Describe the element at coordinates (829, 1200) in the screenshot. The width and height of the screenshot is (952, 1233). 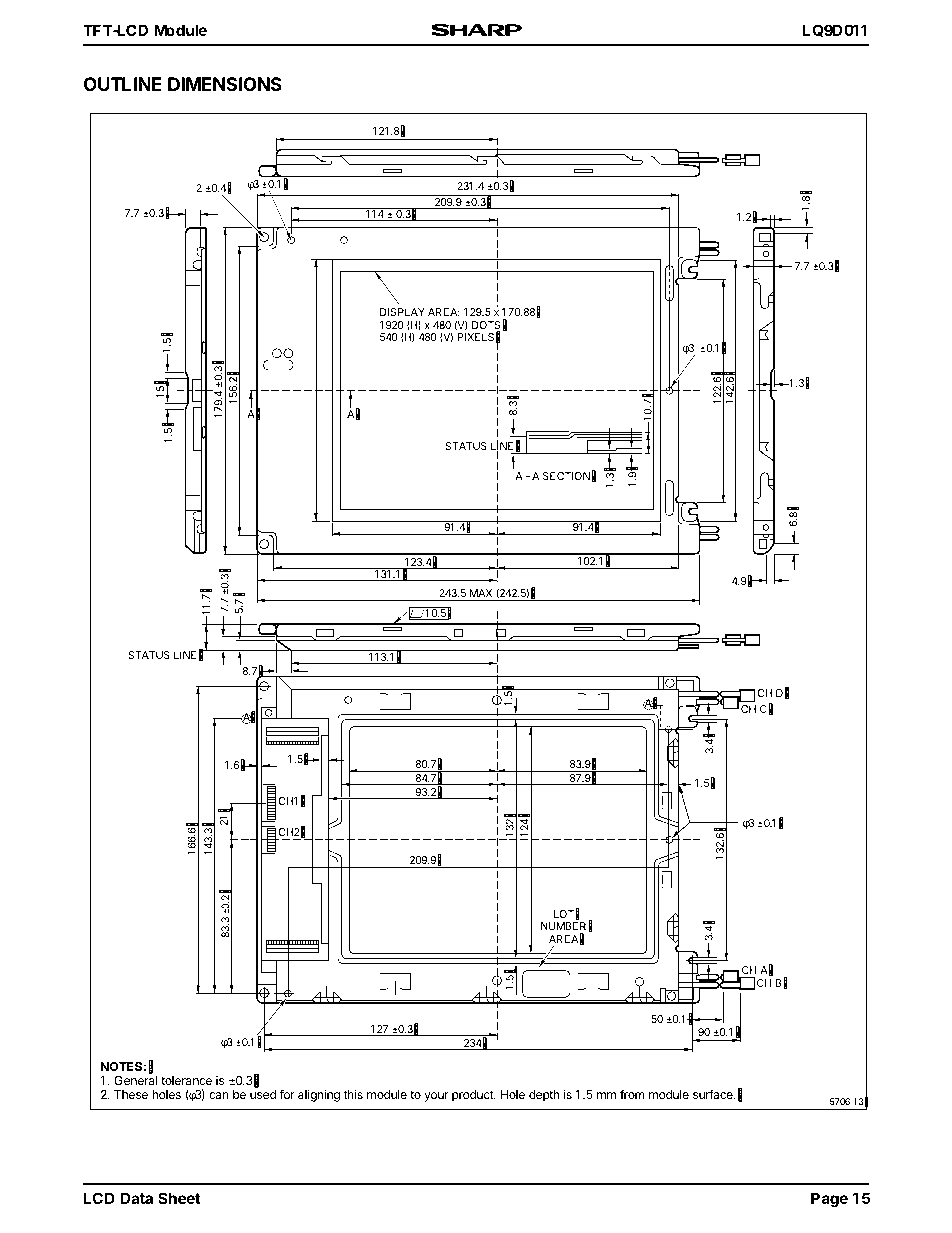
I see `Page` at that location.
